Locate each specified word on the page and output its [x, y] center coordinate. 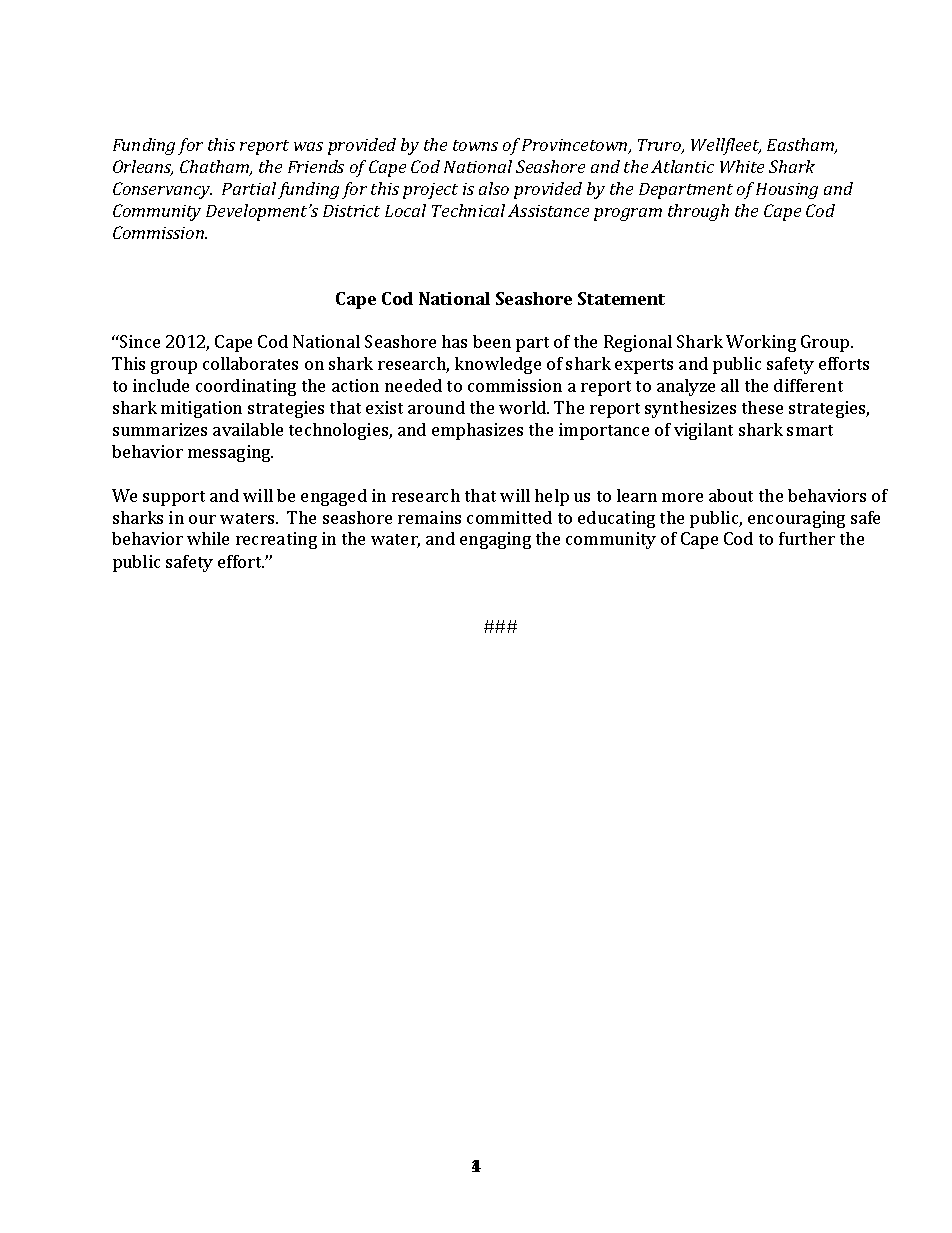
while [208, 538]
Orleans [143, 168]
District [351, 211]
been [492, 341]
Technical [468, 210]
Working [761, 343]
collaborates [250, 363]
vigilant [703, 431]
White [742, 166]
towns [475, 145]
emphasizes [477, 431]
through [698, 212]
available [248, 429]
